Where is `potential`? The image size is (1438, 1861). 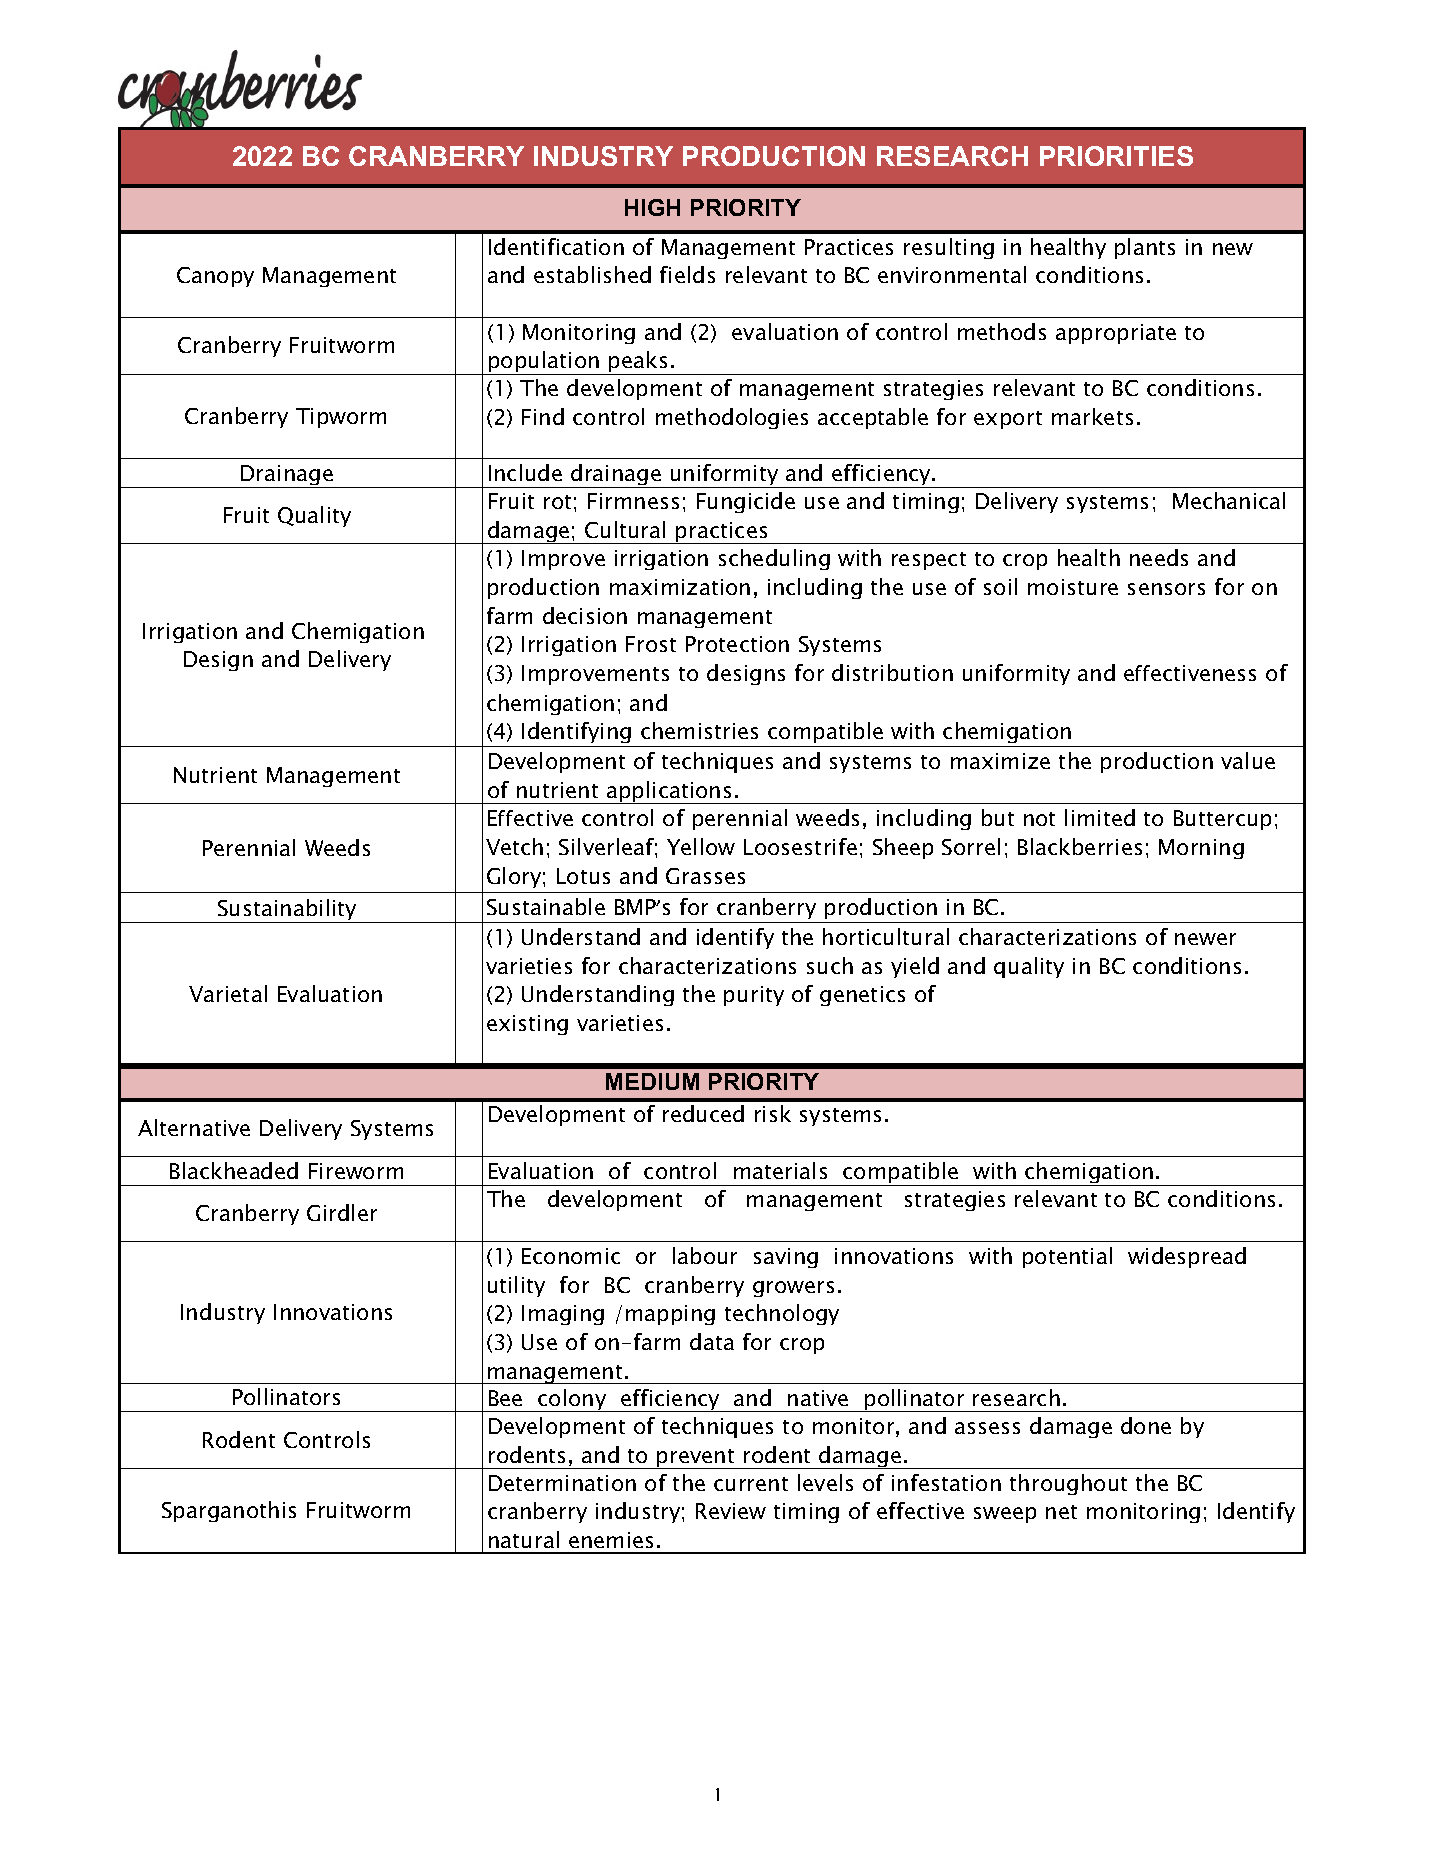 potential is located at coordinates (1067, 1257).
